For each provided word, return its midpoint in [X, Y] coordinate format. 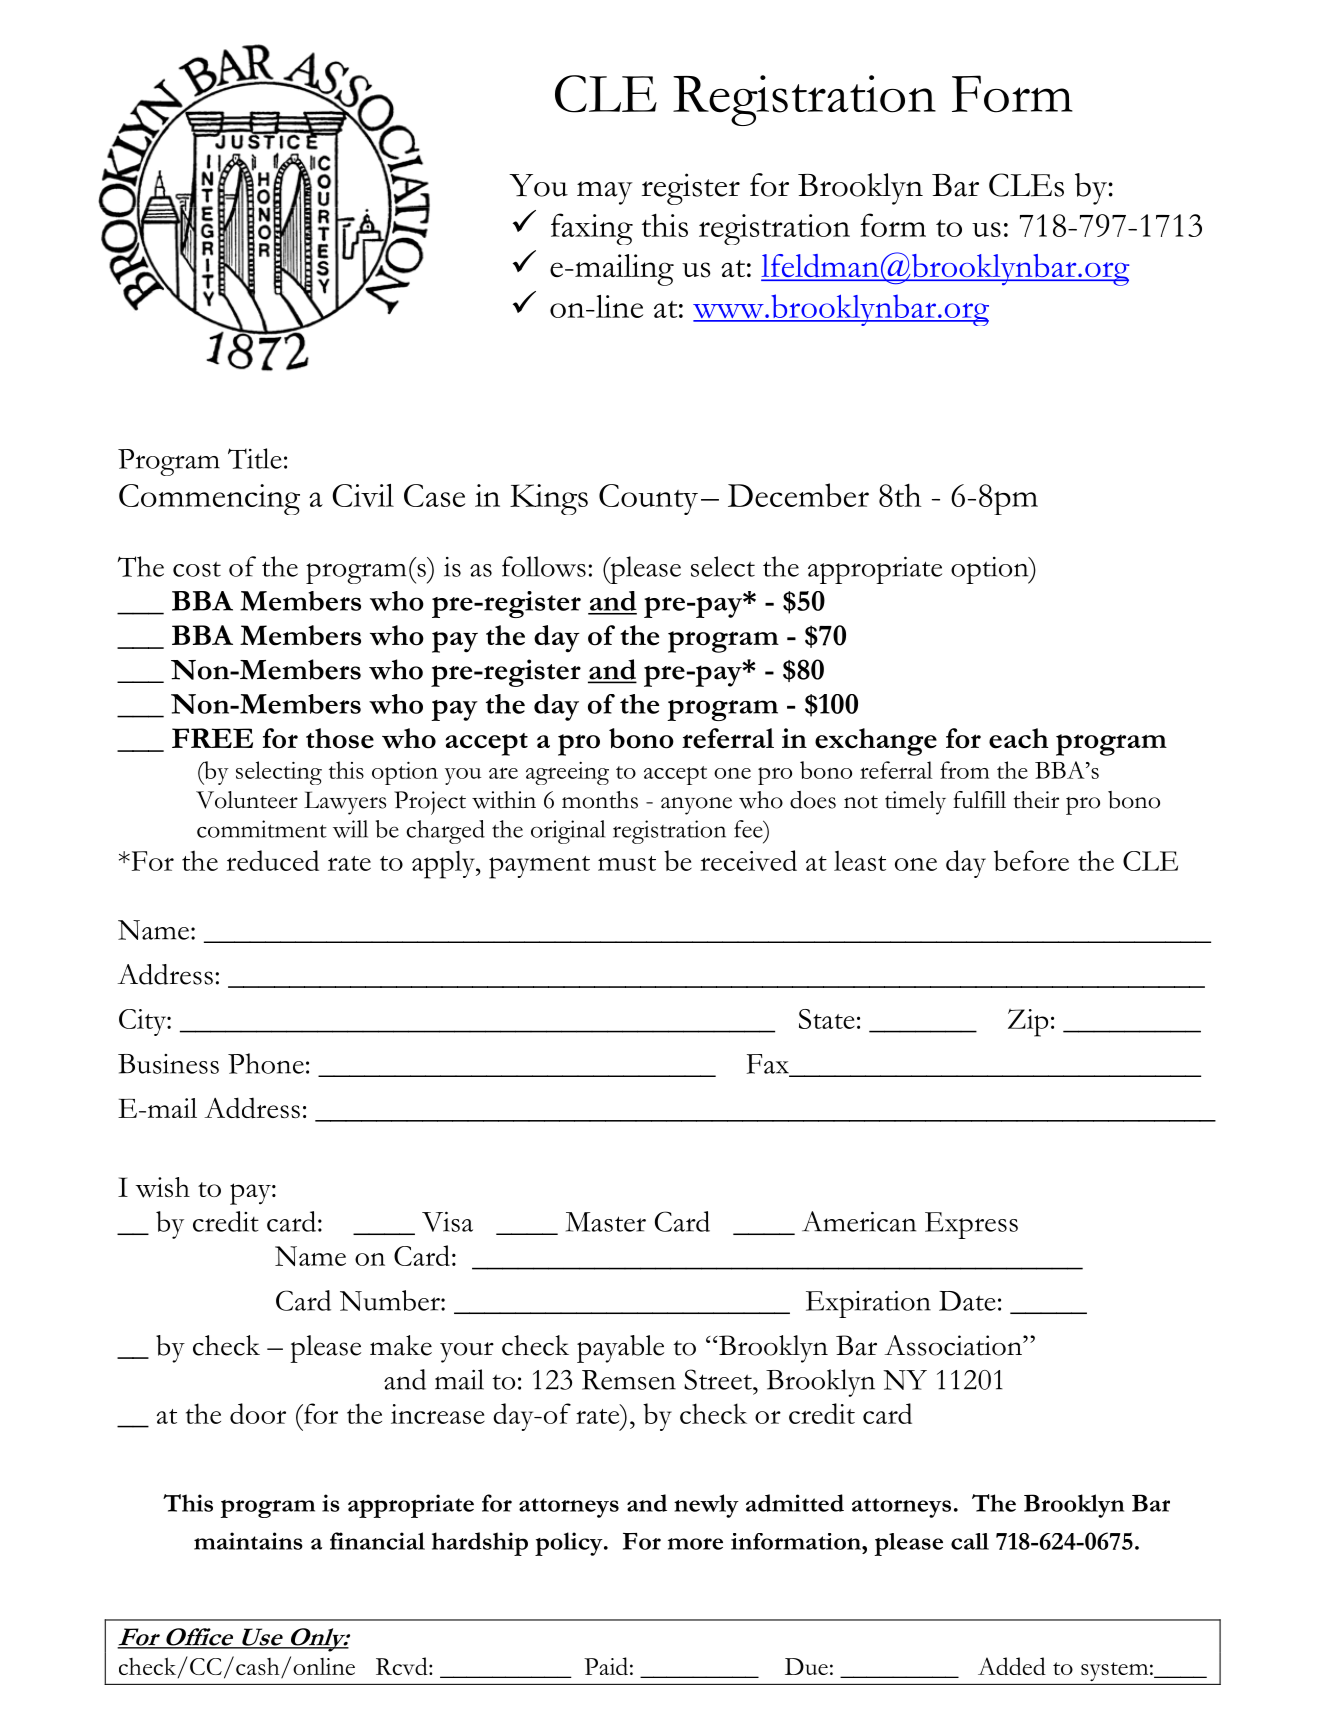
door [258, 1413]
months [600, 800]
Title [255, 458]
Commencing [209, 499]
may [605, 193]
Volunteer [247, 800]
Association [954, 1345]
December [798, 495]
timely [915, 803]
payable [620, 1349]
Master [606, 1222]
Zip [1028, 1023]
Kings [549, 499]
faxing [592, 229]
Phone [266, 1063]
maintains [248, 1541]
